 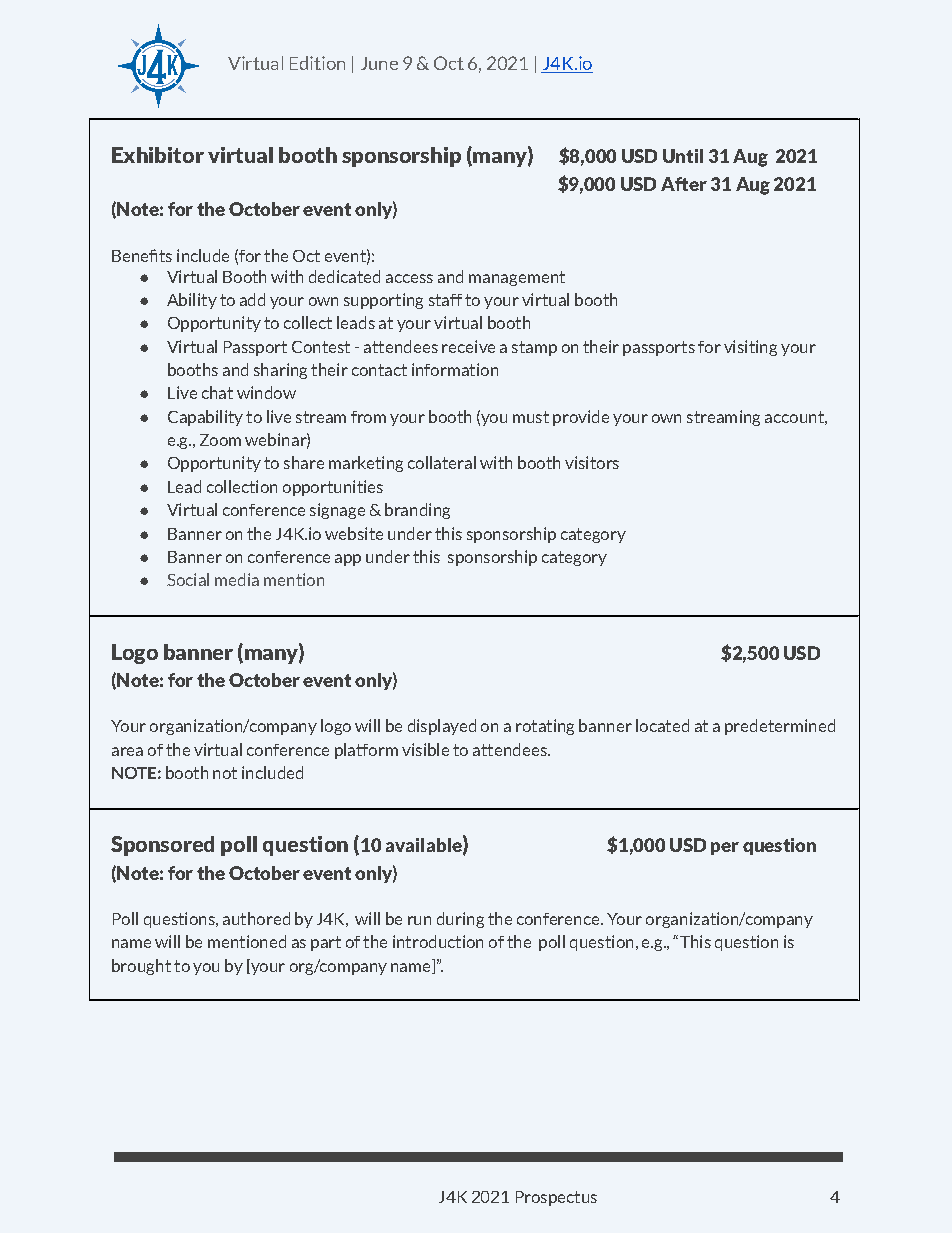 I want to click on Edition, so click(x=317, y=63).
